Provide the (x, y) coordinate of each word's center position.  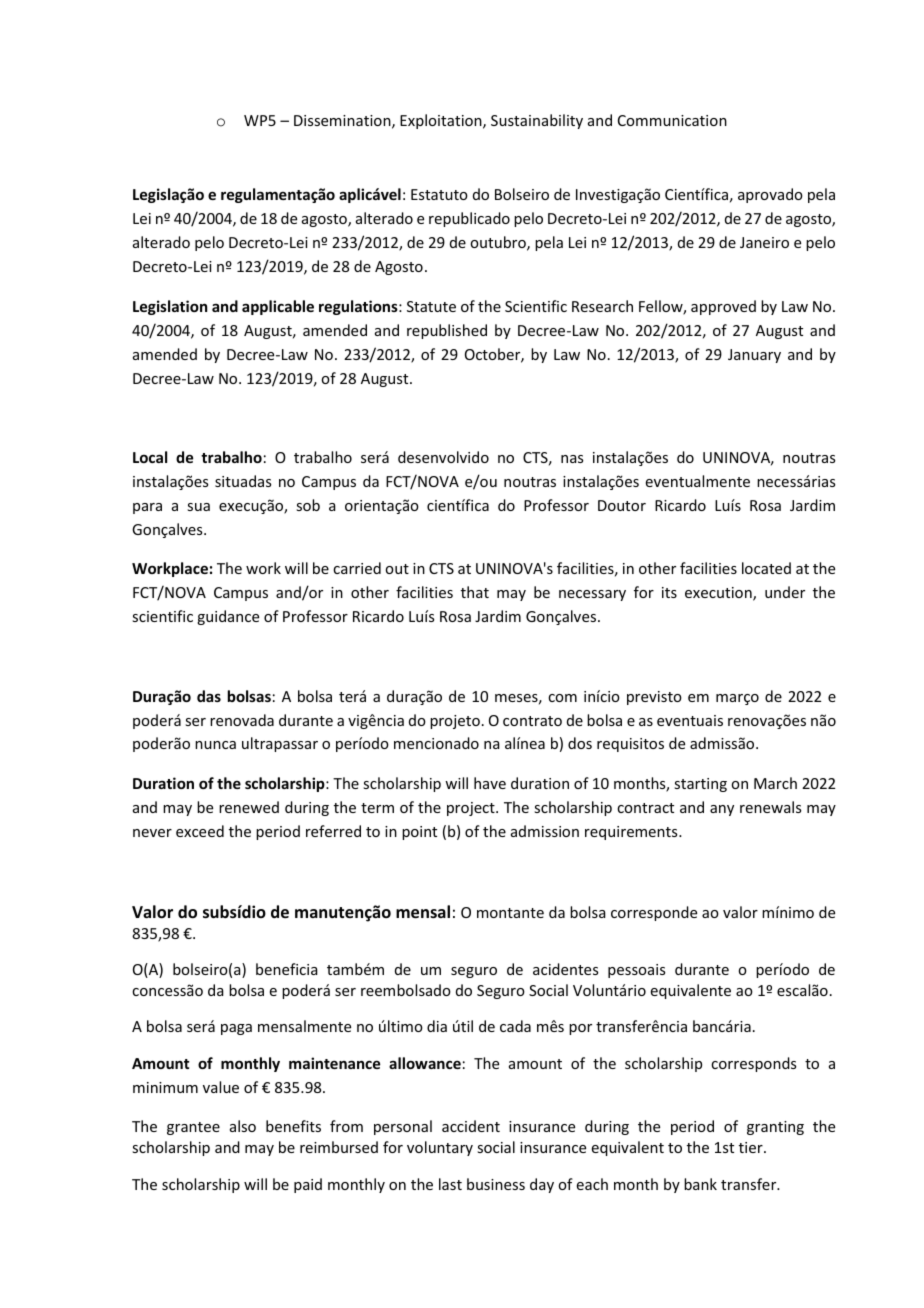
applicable (278, 307)
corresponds (753, 1064)
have (490, 783)
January (754, 356)
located (766, 568)
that (475, 592)
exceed (200, 831)
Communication (672, 120)
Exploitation (442, 121)
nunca (215, 745)
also (243, 1126)
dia (437, 1026)
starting (700, 785)
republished (447, 331)
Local (150, 457)
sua (198, 507)
